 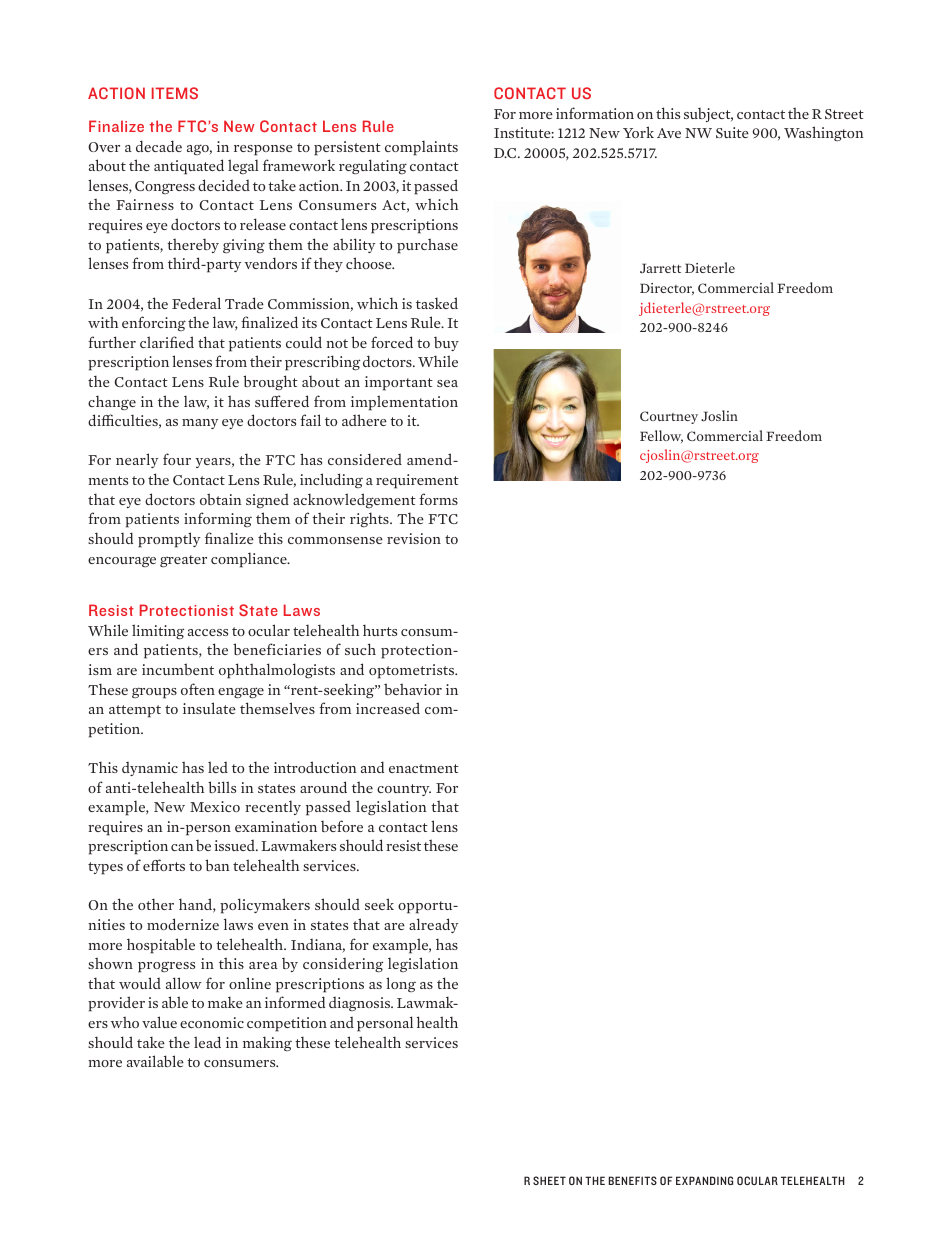 I want to click on clarified, so click(x=167, y=342).
